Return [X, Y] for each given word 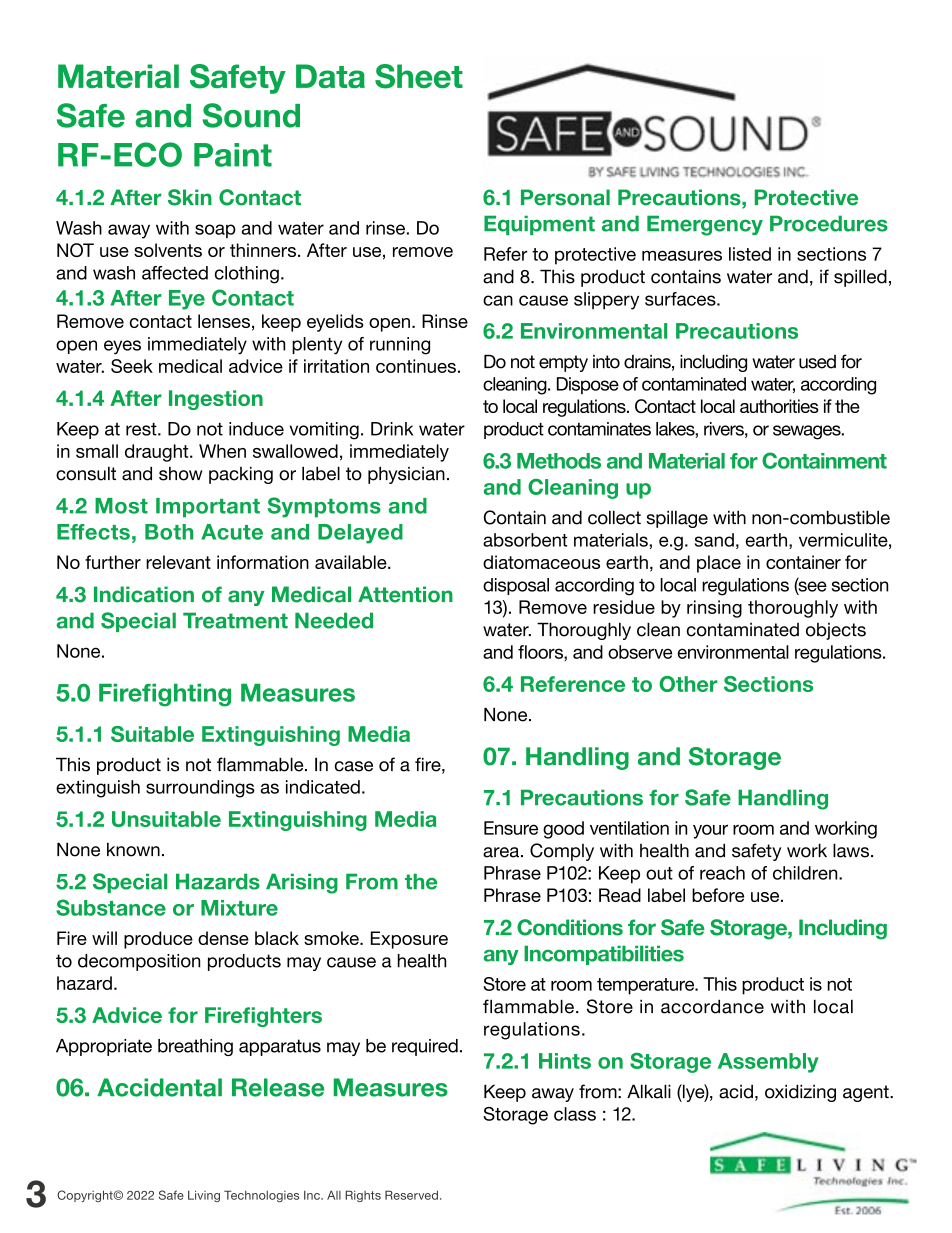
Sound [251, 115]
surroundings [200, 789]
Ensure [511, 828]
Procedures [829, 223]
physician [406, 475]
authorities [779, 406]
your [710, 831]
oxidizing [800, 1093]
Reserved [411, 1195]
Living [204, 1196]
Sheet [419, 76]
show [181, 473]
